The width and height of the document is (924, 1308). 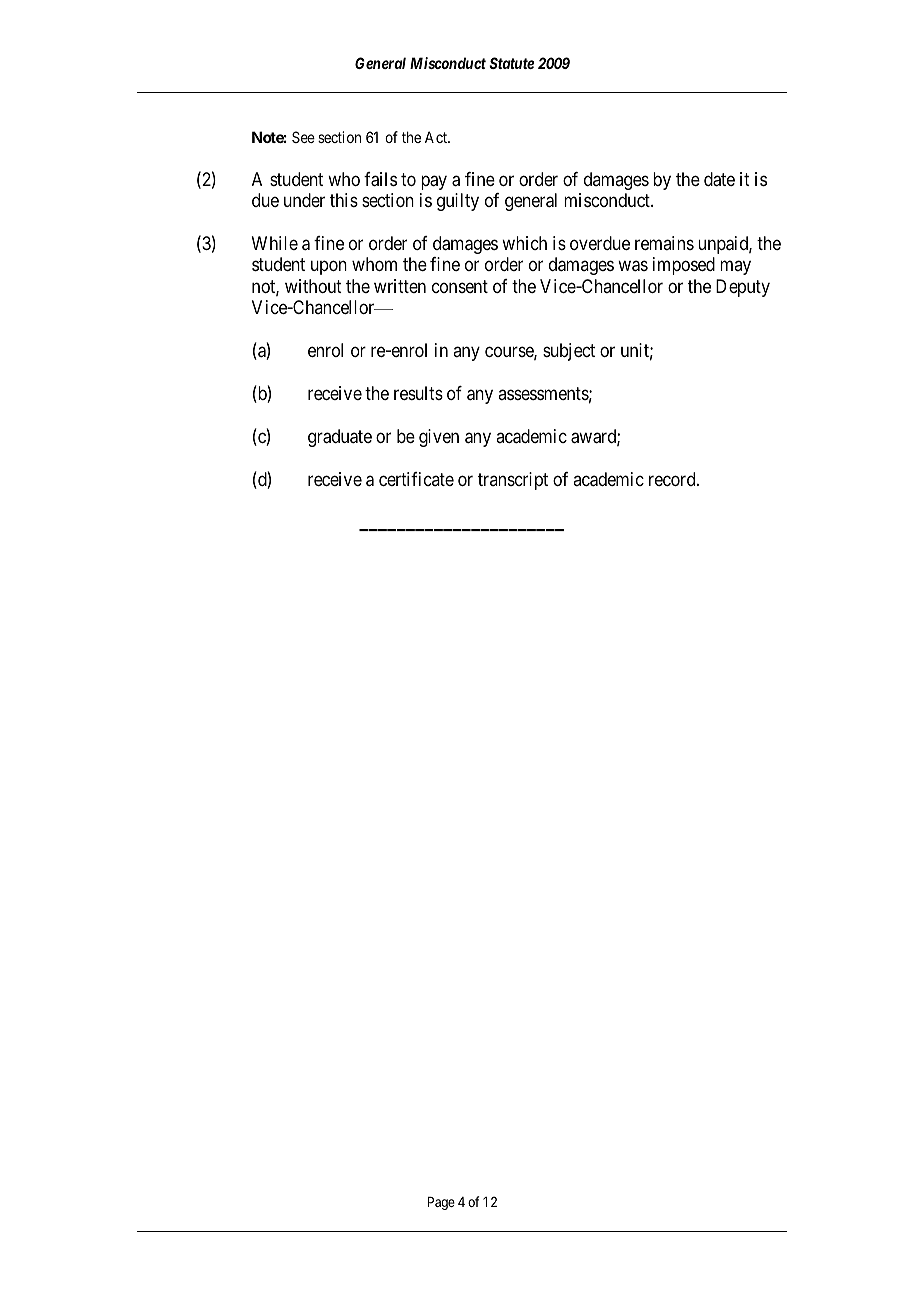 What do you see at coordinates (303, 137) in the document?
I see `See` at bounding box center [303, 137].
